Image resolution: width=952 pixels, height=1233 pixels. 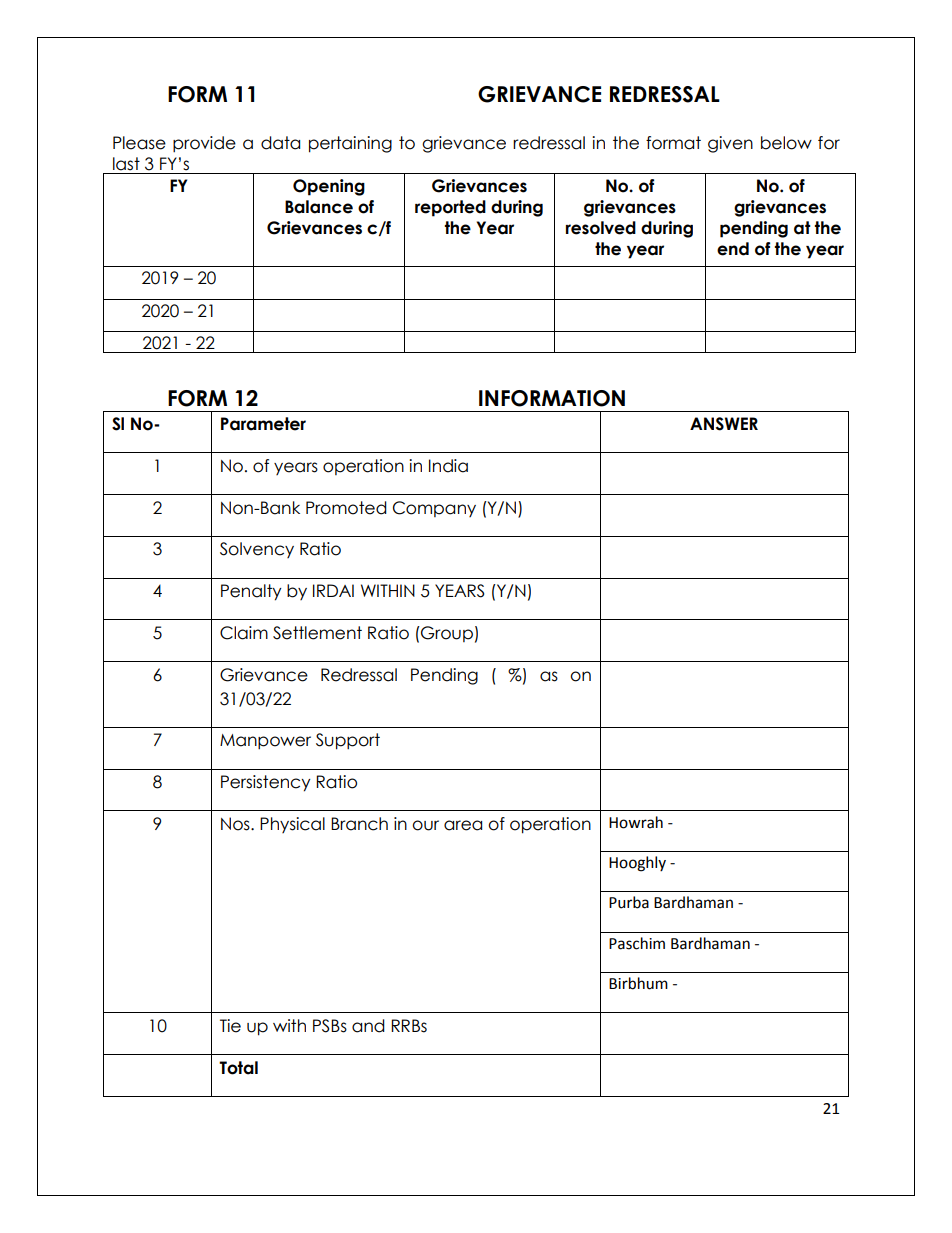 I want to click on given, so click(x=730, y=144).
